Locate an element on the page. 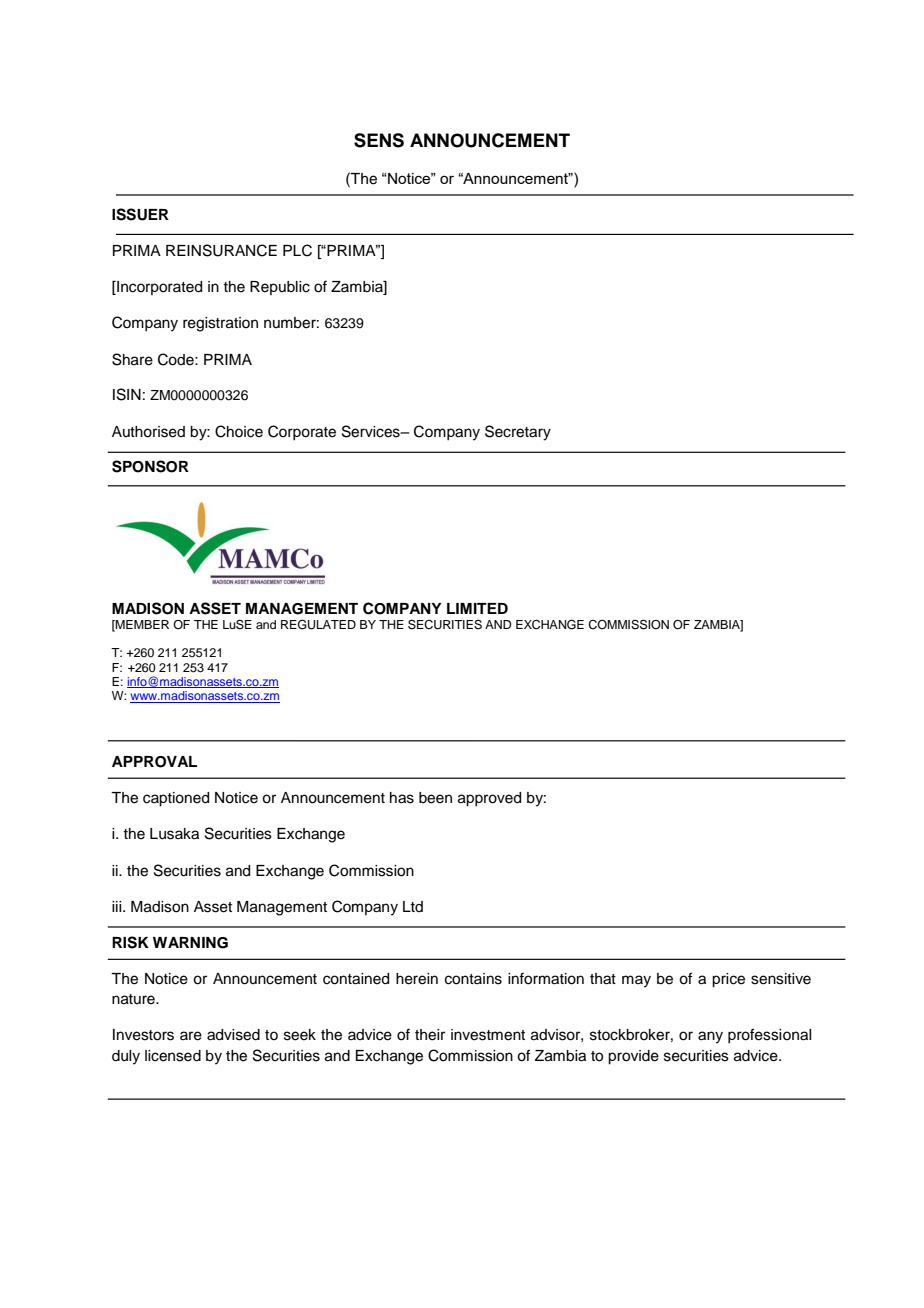  approved is located at coordinates (489, 799).
